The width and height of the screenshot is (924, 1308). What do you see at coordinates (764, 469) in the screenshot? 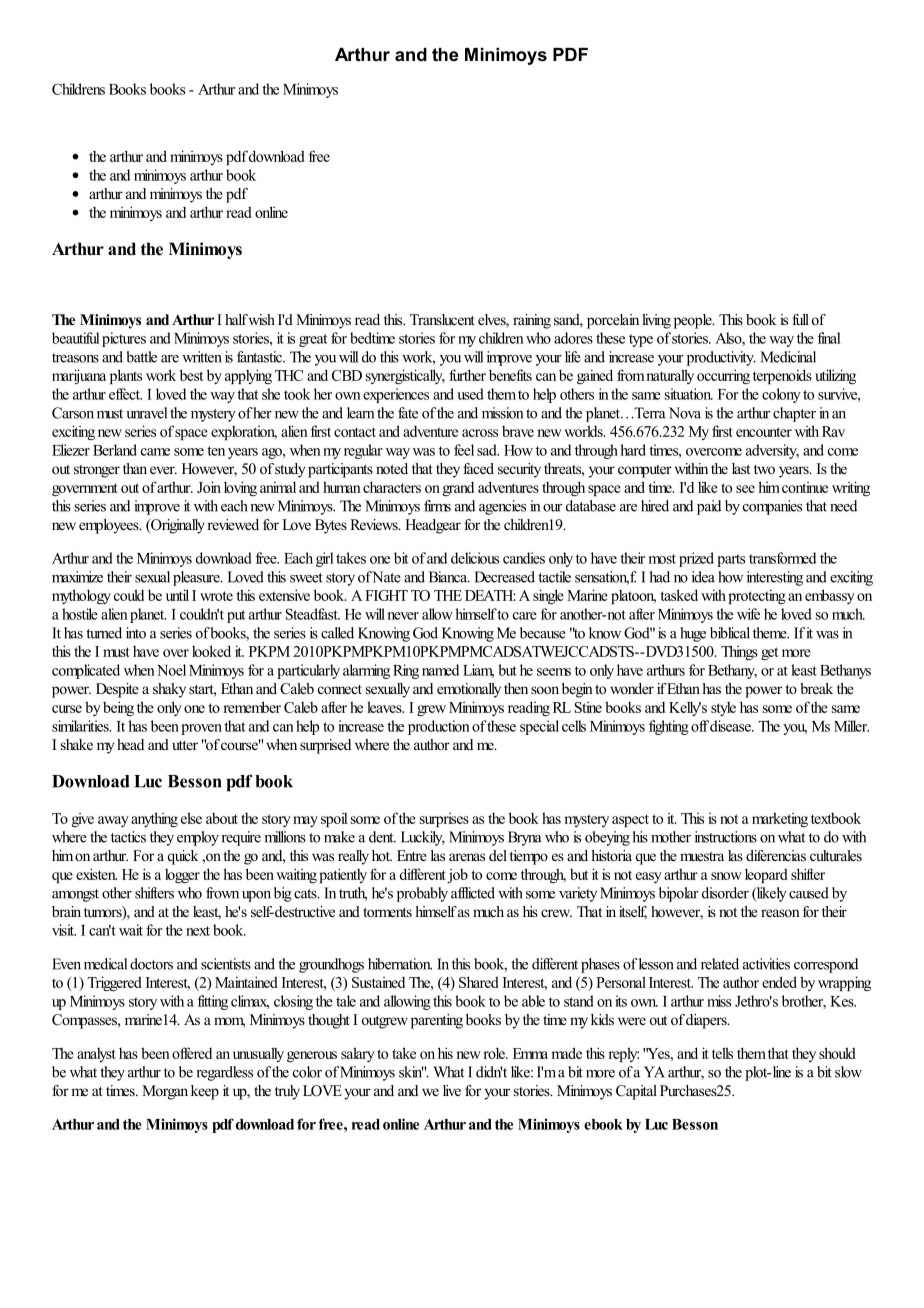
I see `two` at bounding box center [764, 469].
